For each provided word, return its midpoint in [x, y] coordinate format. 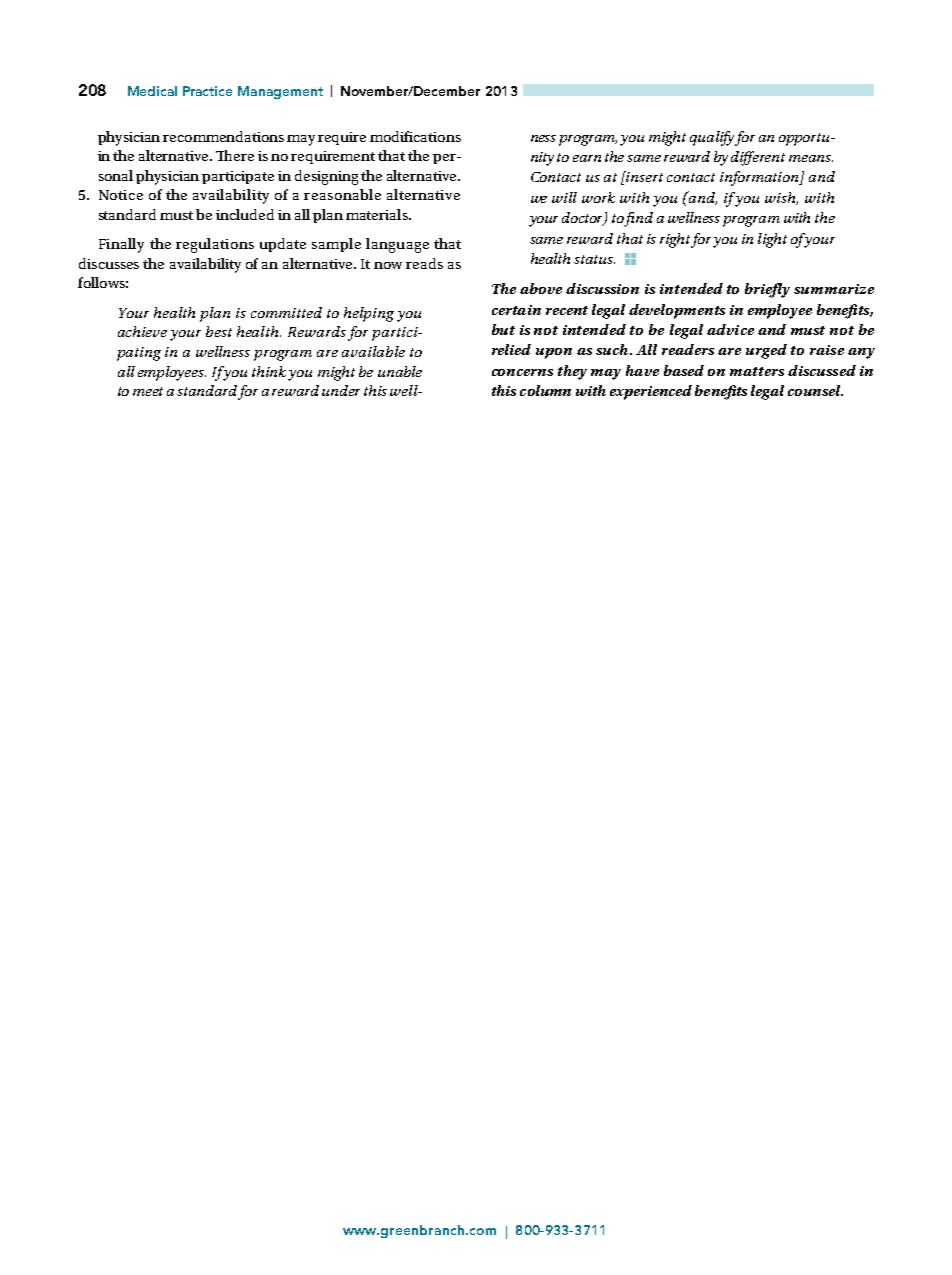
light [772, 240]
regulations [215, 245]
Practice [207, 91]
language [397, 245]
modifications [415, 136]
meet [148, 391]
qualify [712, 138]
